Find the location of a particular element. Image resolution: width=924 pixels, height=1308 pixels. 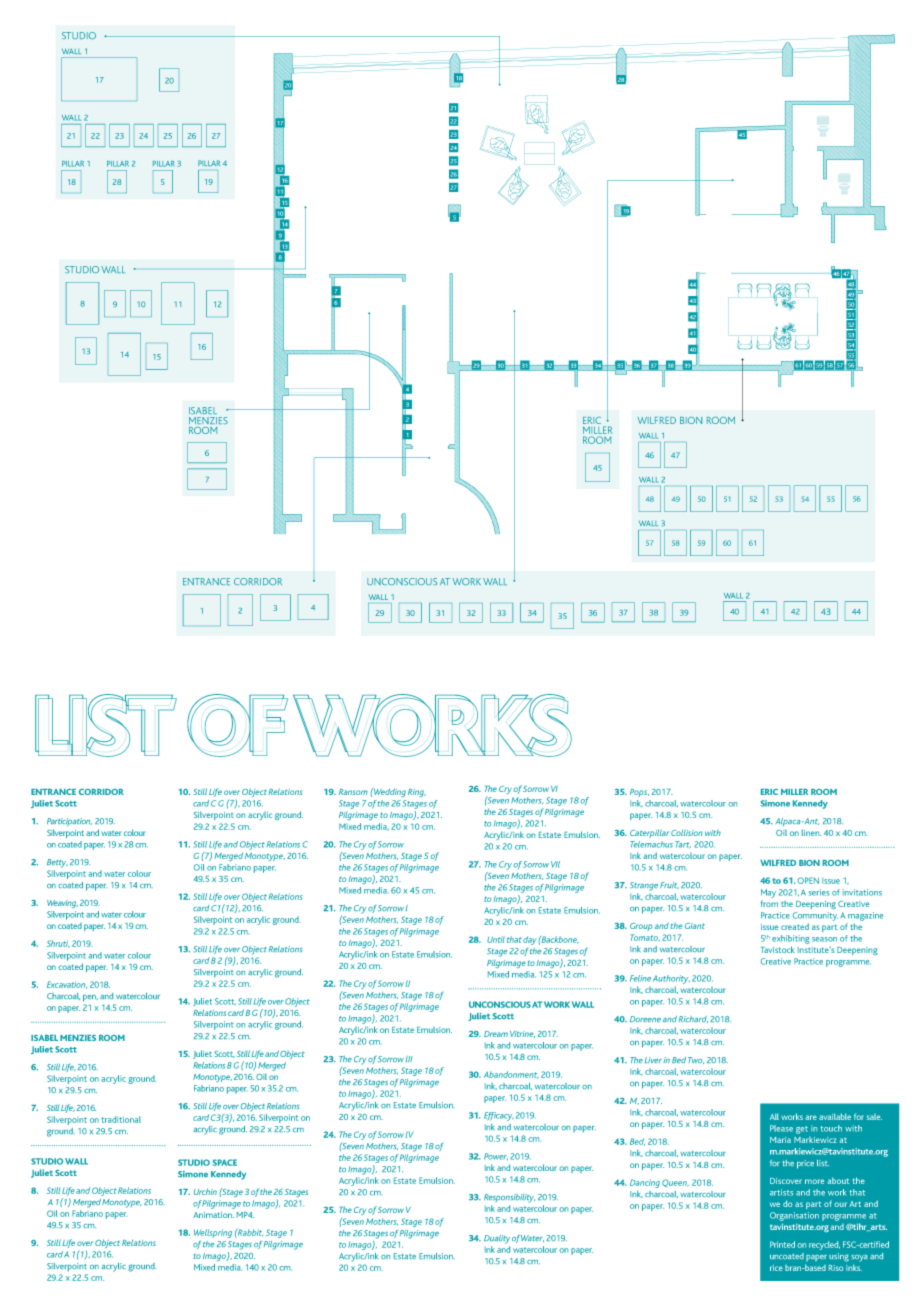

Wedding is located at coordinates (389, 792).
